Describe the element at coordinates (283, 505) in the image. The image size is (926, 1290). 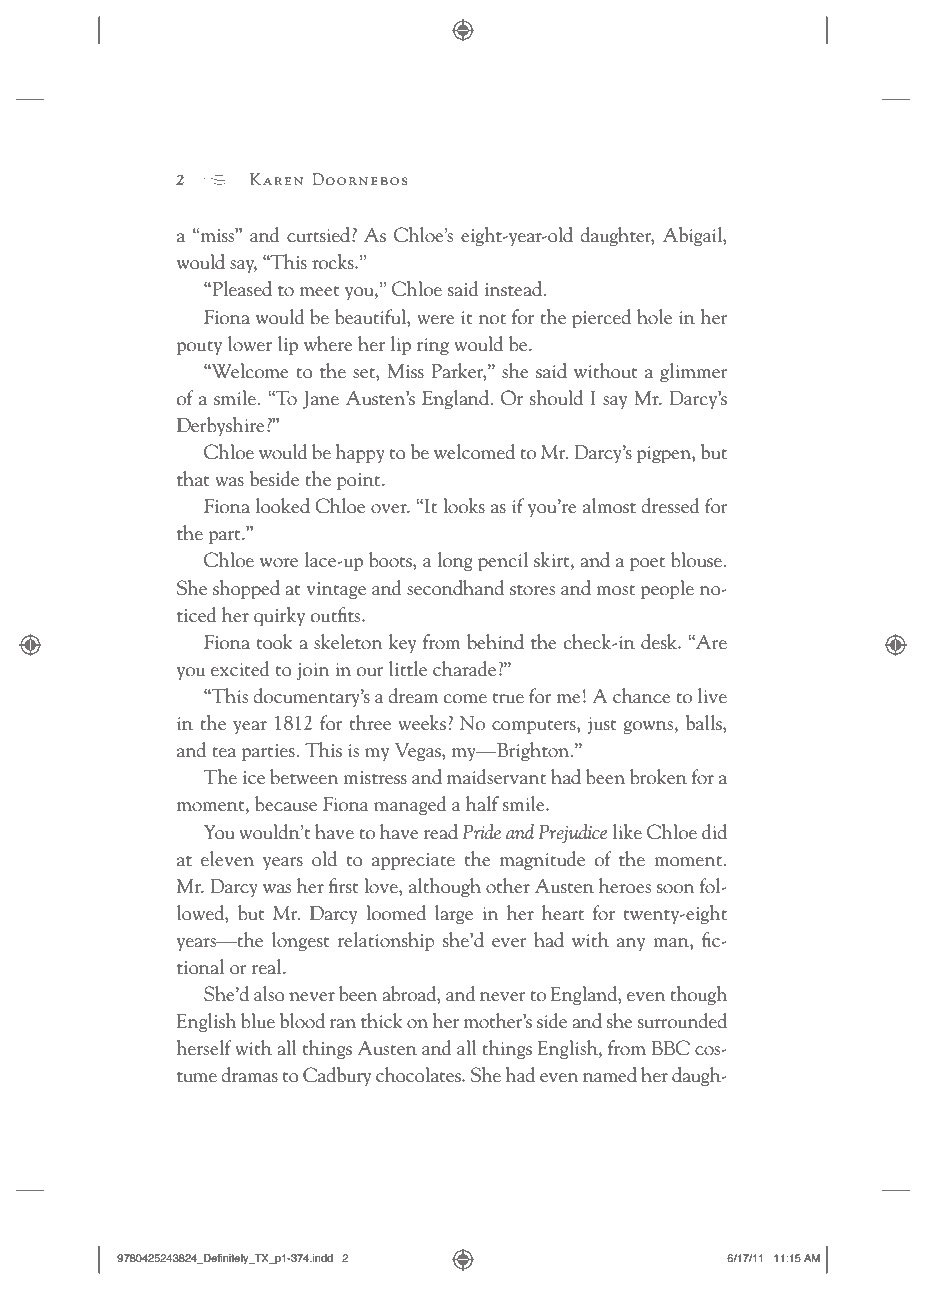
I see `looked` at that location.
